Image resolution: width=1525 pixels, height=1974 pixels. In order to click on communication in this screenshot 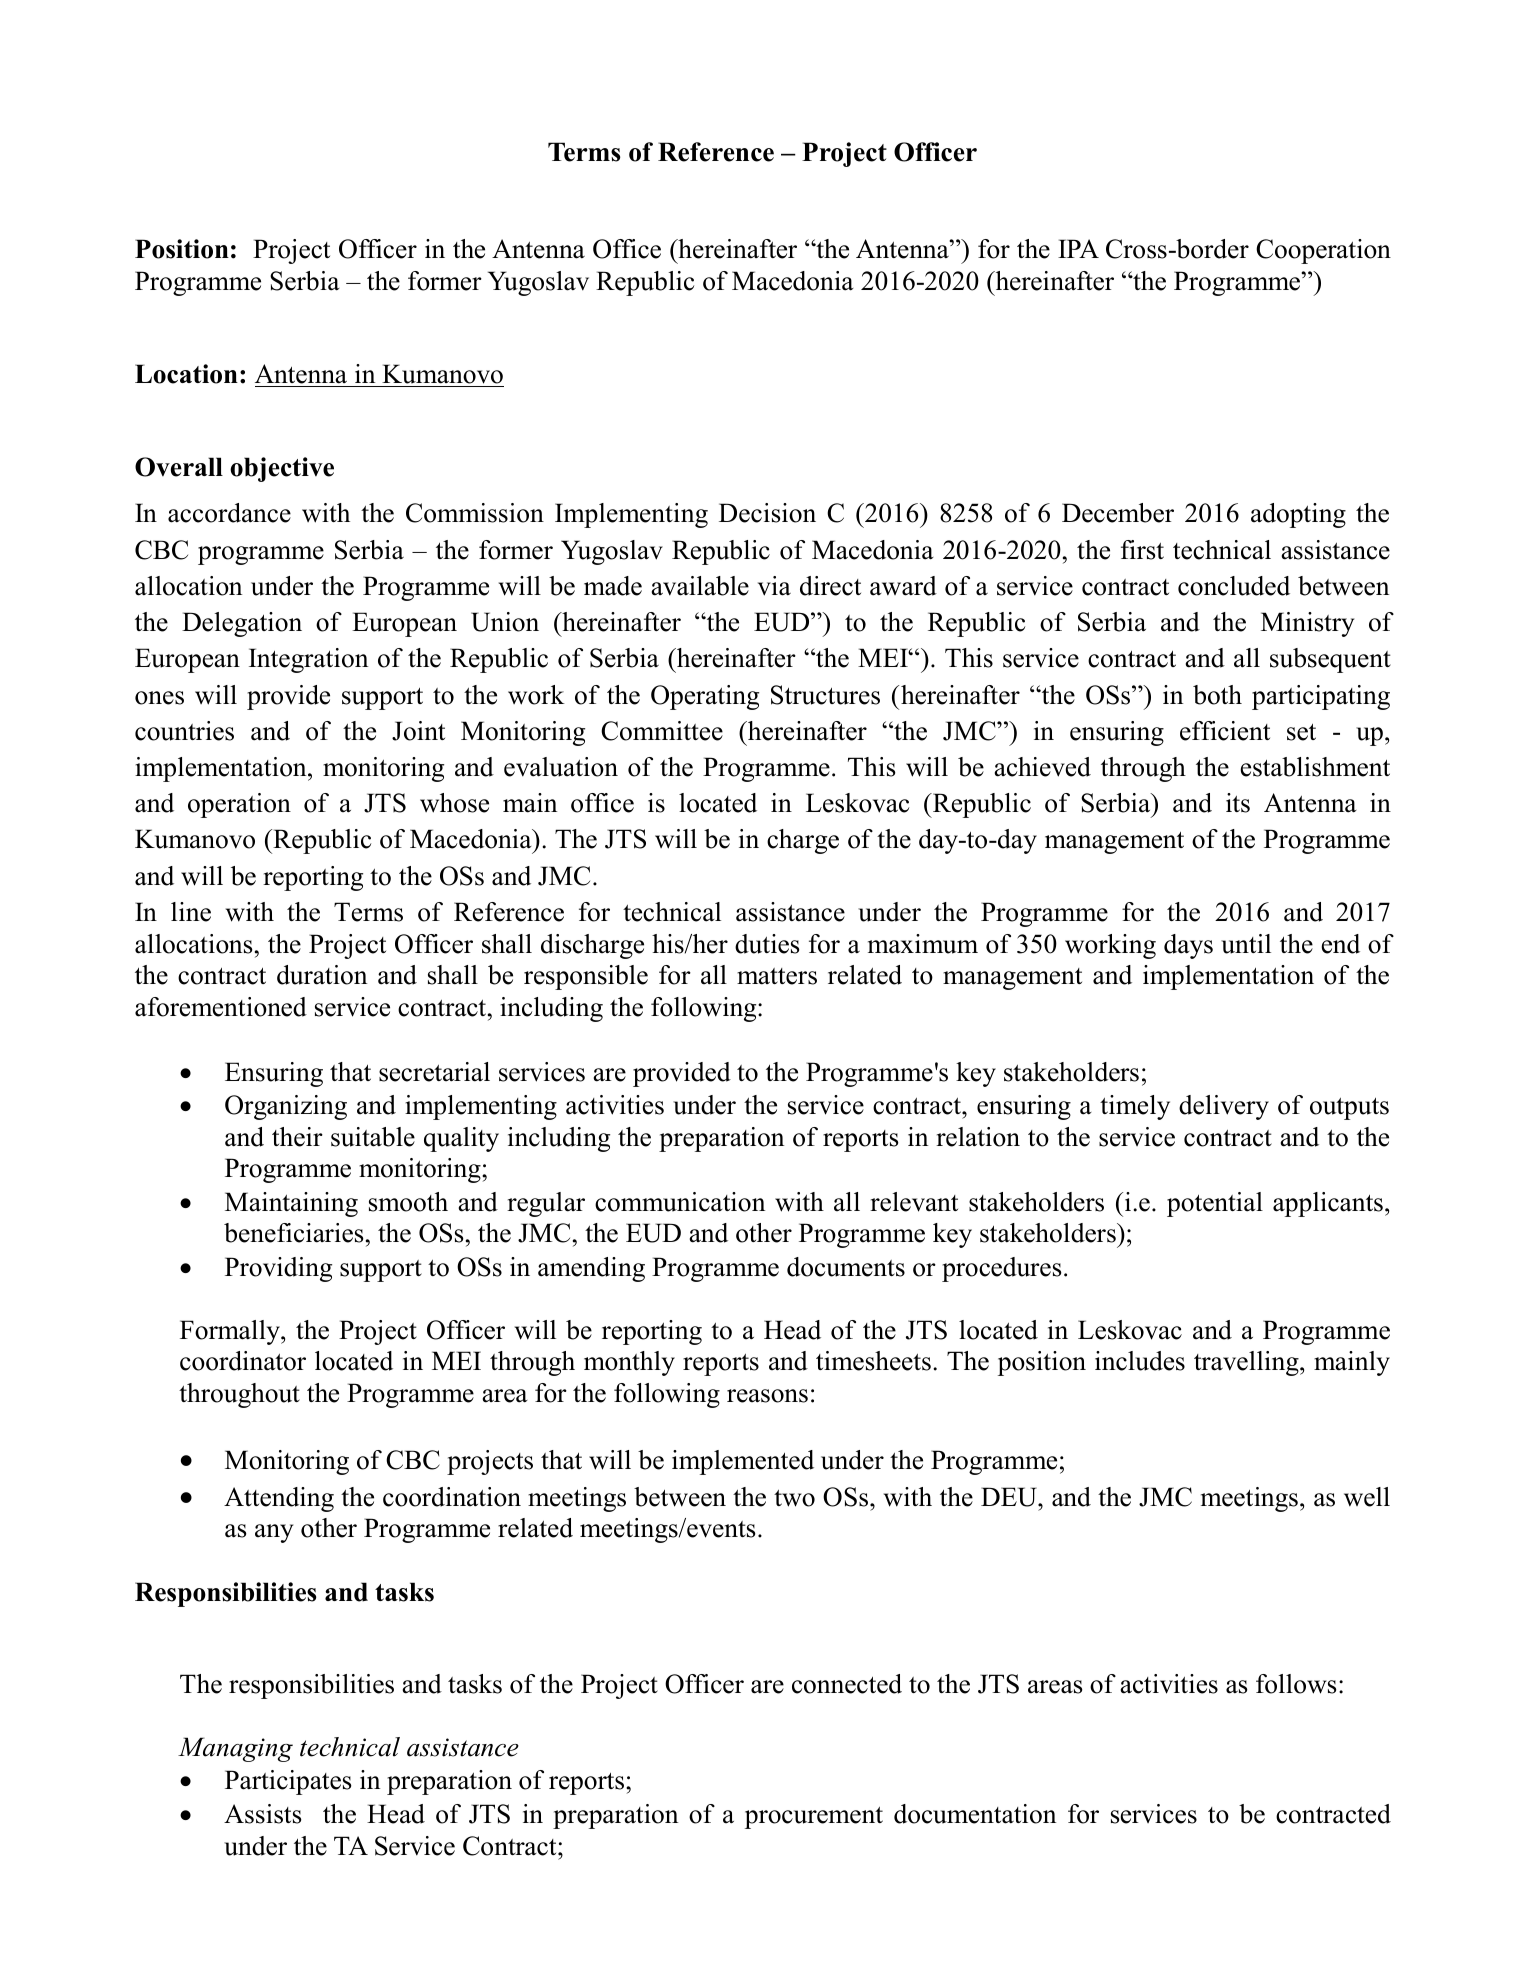, I will do `click(680, 1202)`.
